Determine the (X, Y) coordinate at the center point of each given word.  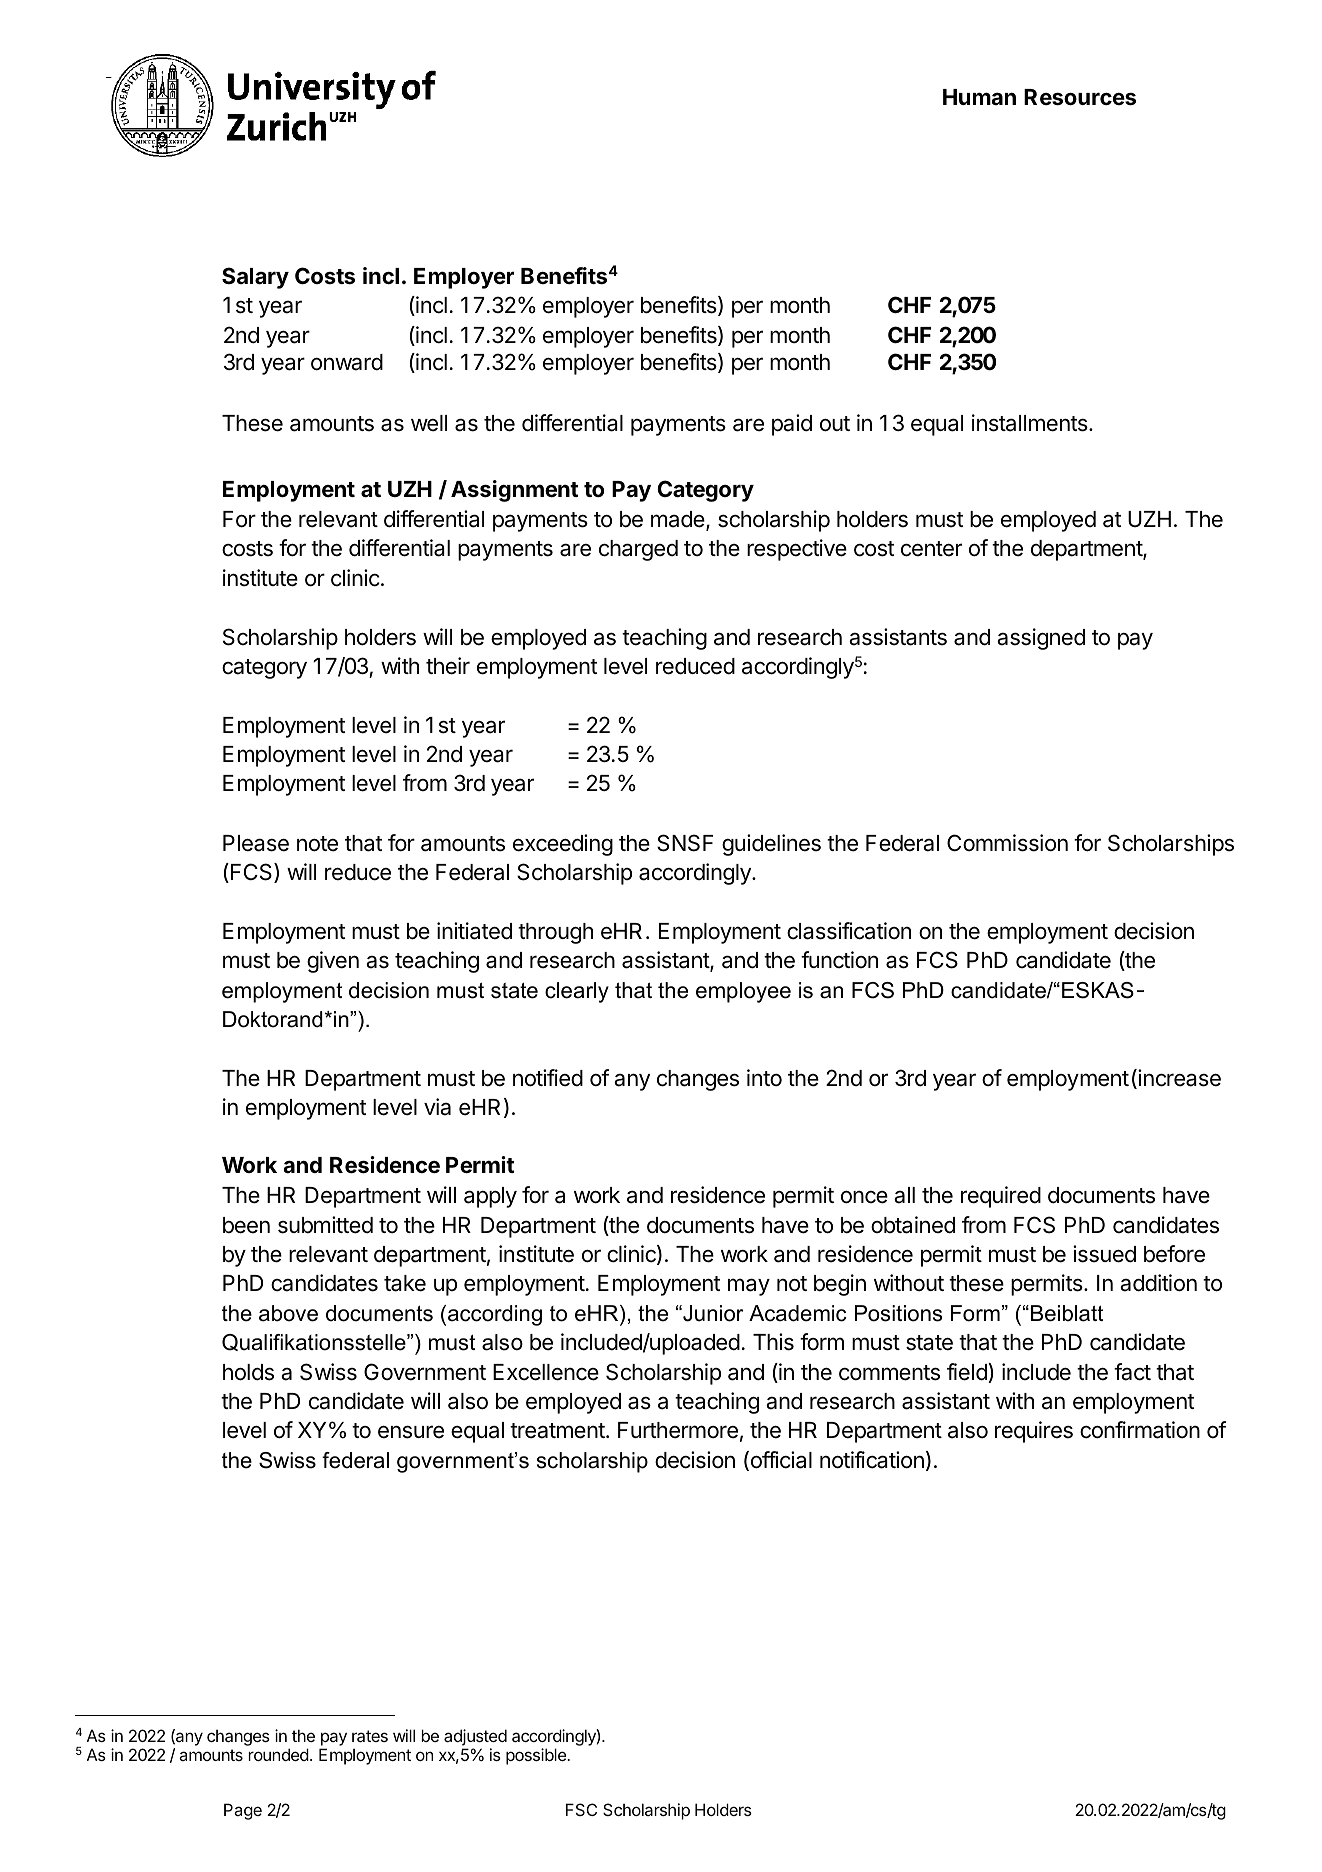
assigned (1041, 639)
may (749, 1287)
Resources (1080, 97)
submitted (325, 1225)
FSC (581, 1809)
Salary (255, 278)
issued (1104, 1254)
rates (370, 1736)
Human (979, 97)
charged (638, 550)
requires (1034, 1432)
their (448, 666)
